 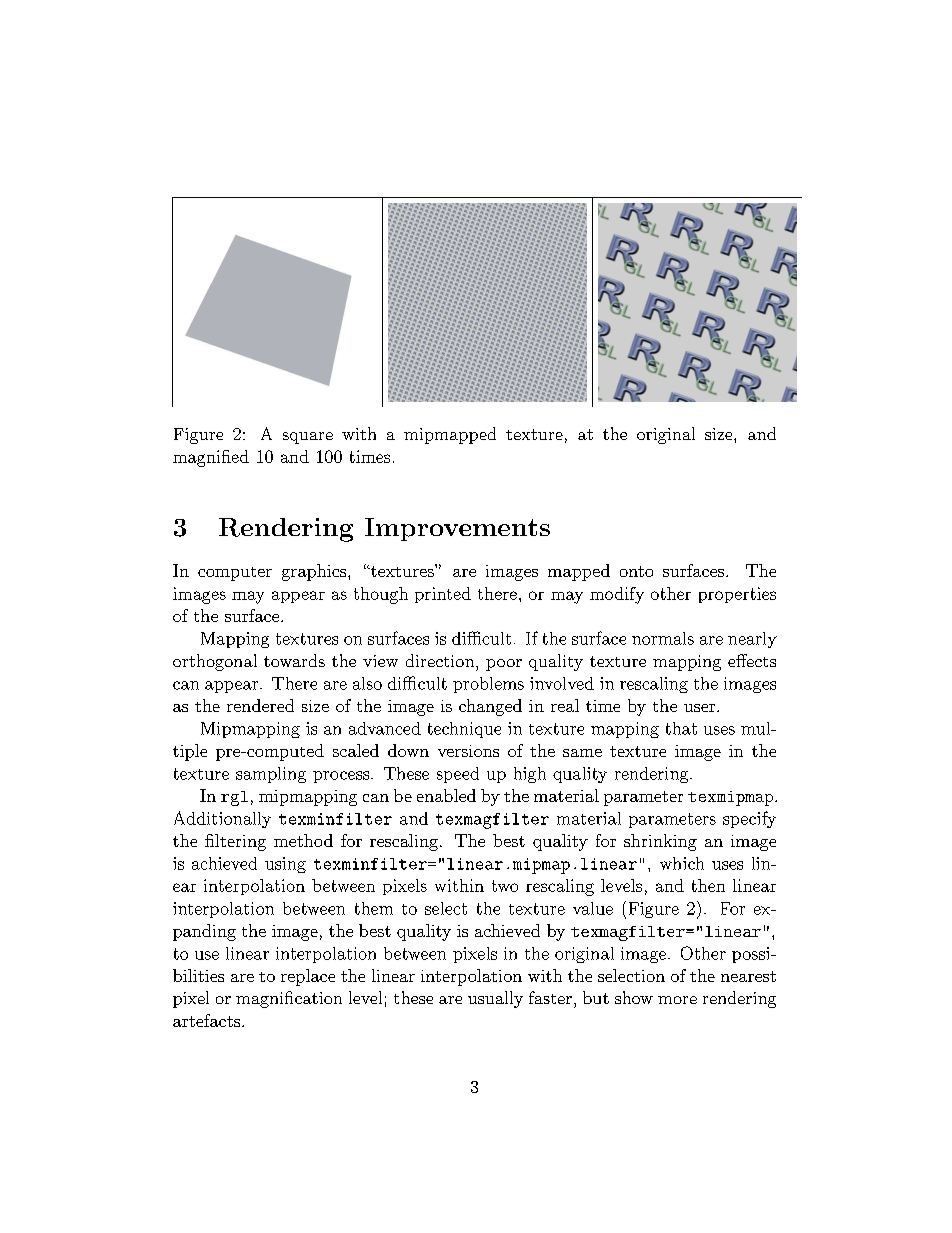 I want to click on square, so click(x=308, y=438).
